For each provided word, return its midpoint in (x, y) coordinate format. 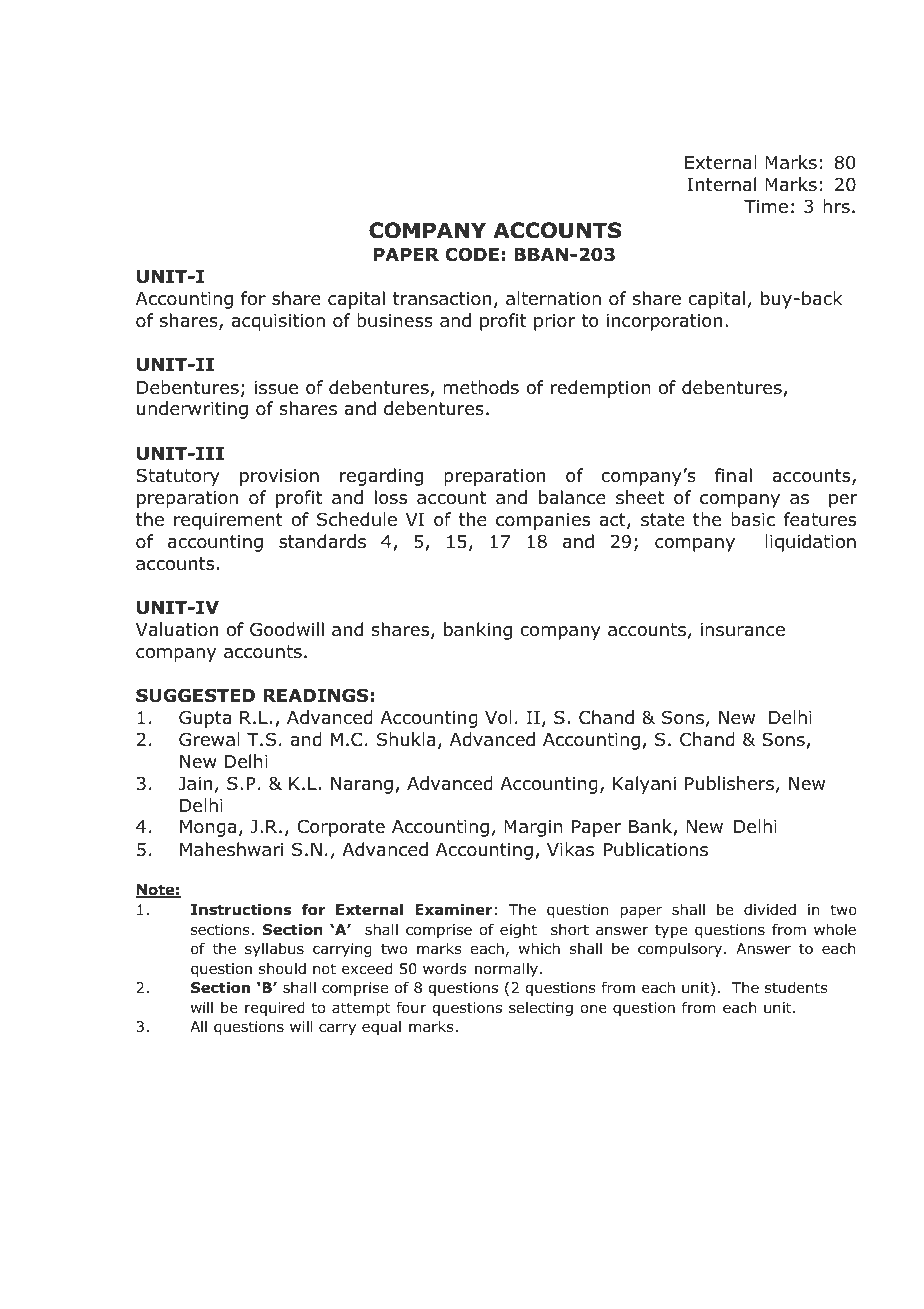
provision (279, 477)
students (796, 988)
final (733, 475)
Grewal (209, 739)
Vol (498, 717)
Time (766, 207)
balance (572, 497)
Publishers (729, 783)
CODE (472, 254)
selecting (541, 1009)
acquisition (278, 322)
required (275, 1009)
